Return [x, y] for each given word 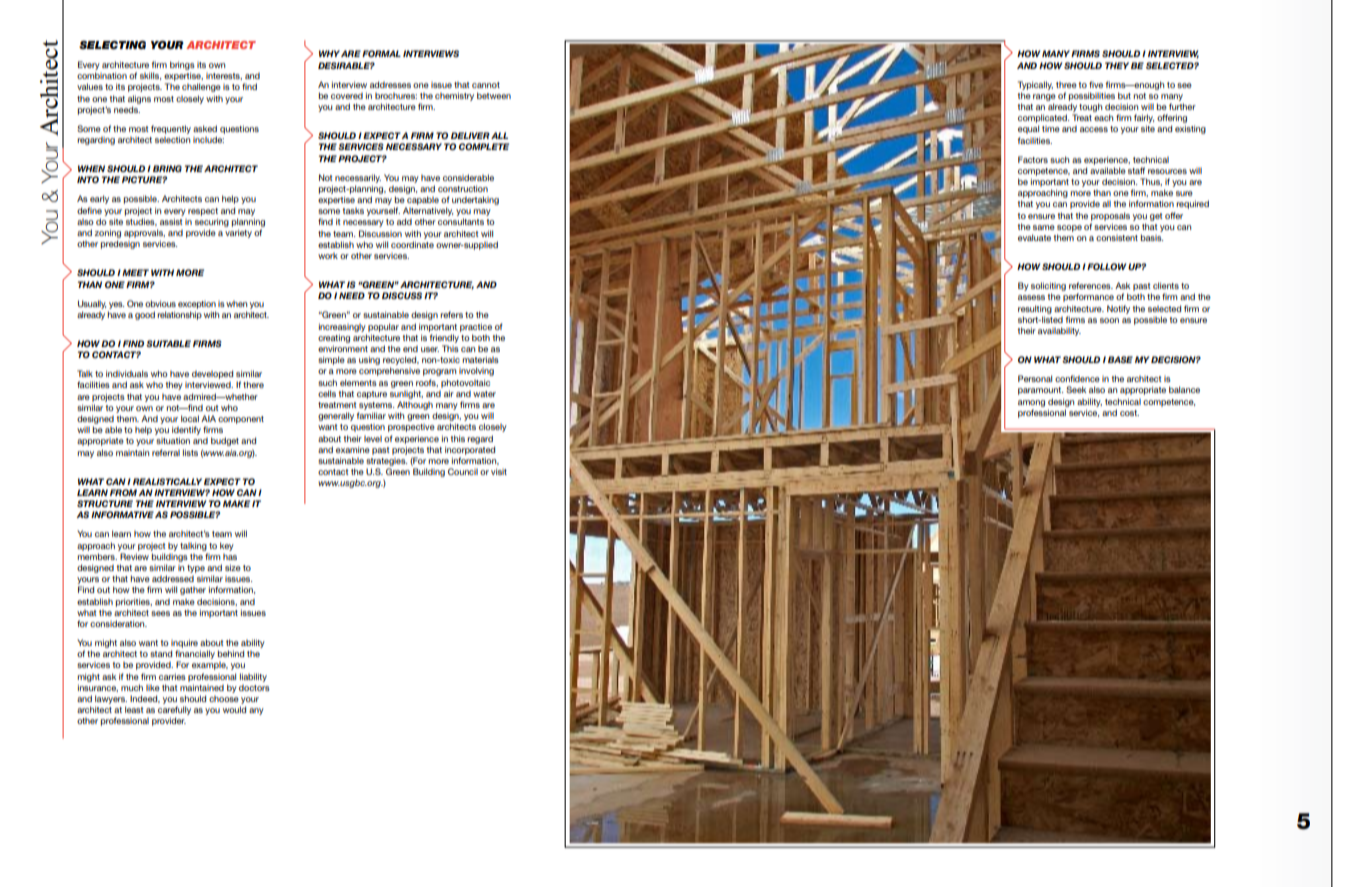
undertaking [475, 200]
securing [212, 222]
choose [224, 699]
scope [1069, 228]
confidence [1077, 378]
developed [212, 374]
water [484, 394]
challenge [201, 87]
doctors [254, 688]
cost [1129, 413]
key [227, 546]
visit [499, 471]
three [1066, 85]
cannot [486, 85]
